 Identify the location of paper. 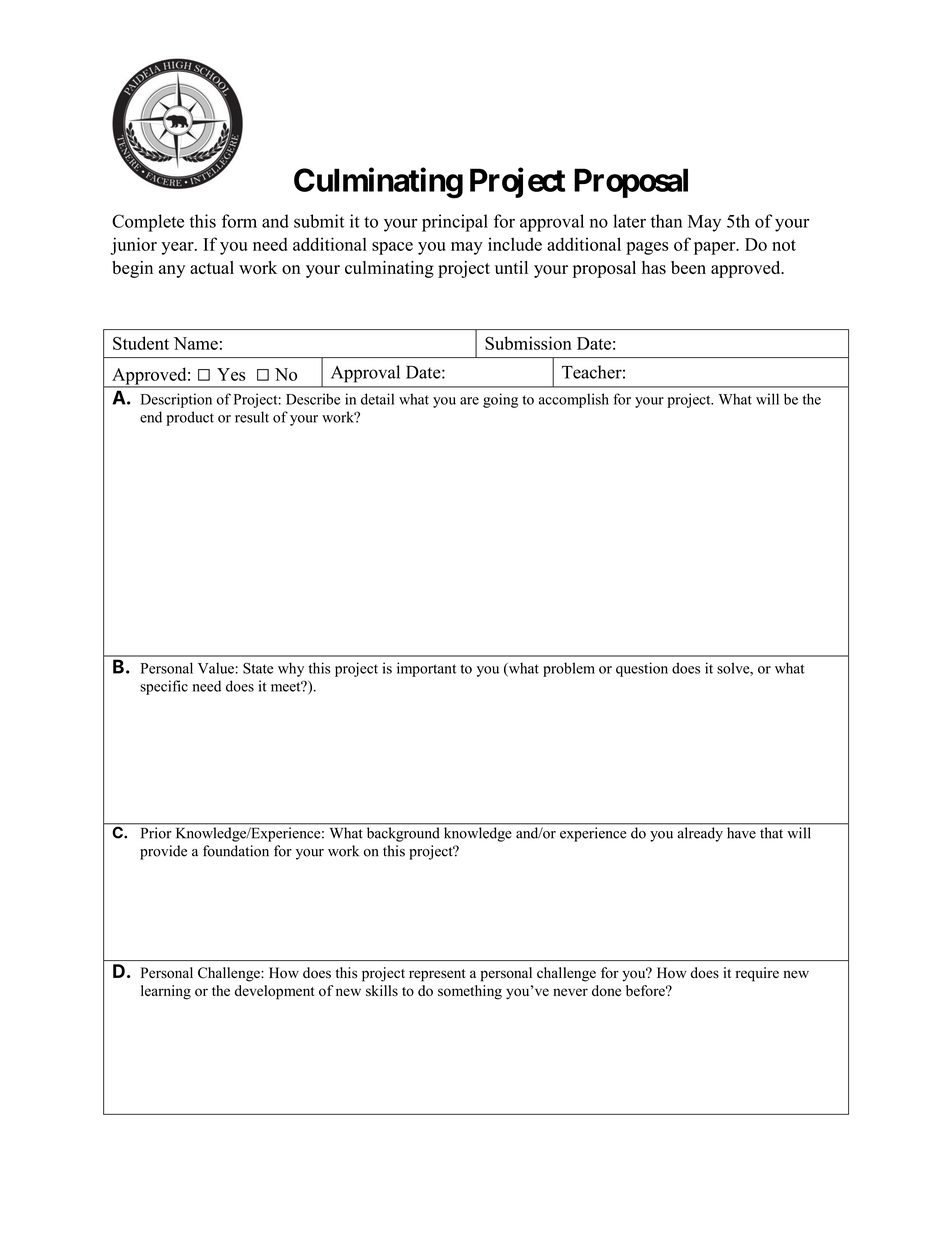
(716, 248).
